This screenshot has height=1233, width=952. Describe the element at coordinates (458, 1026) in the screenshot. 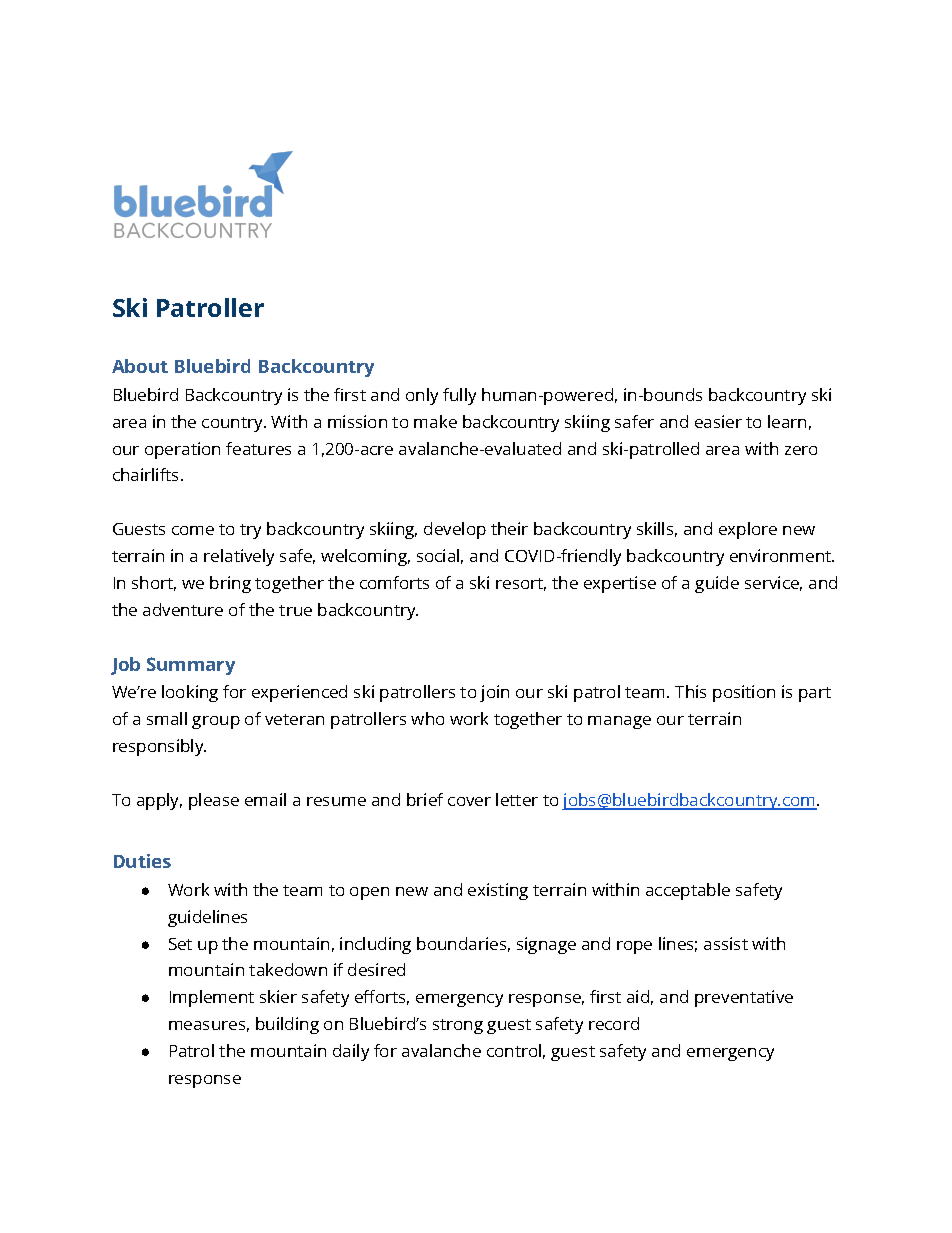

I see `strong` at that location.
